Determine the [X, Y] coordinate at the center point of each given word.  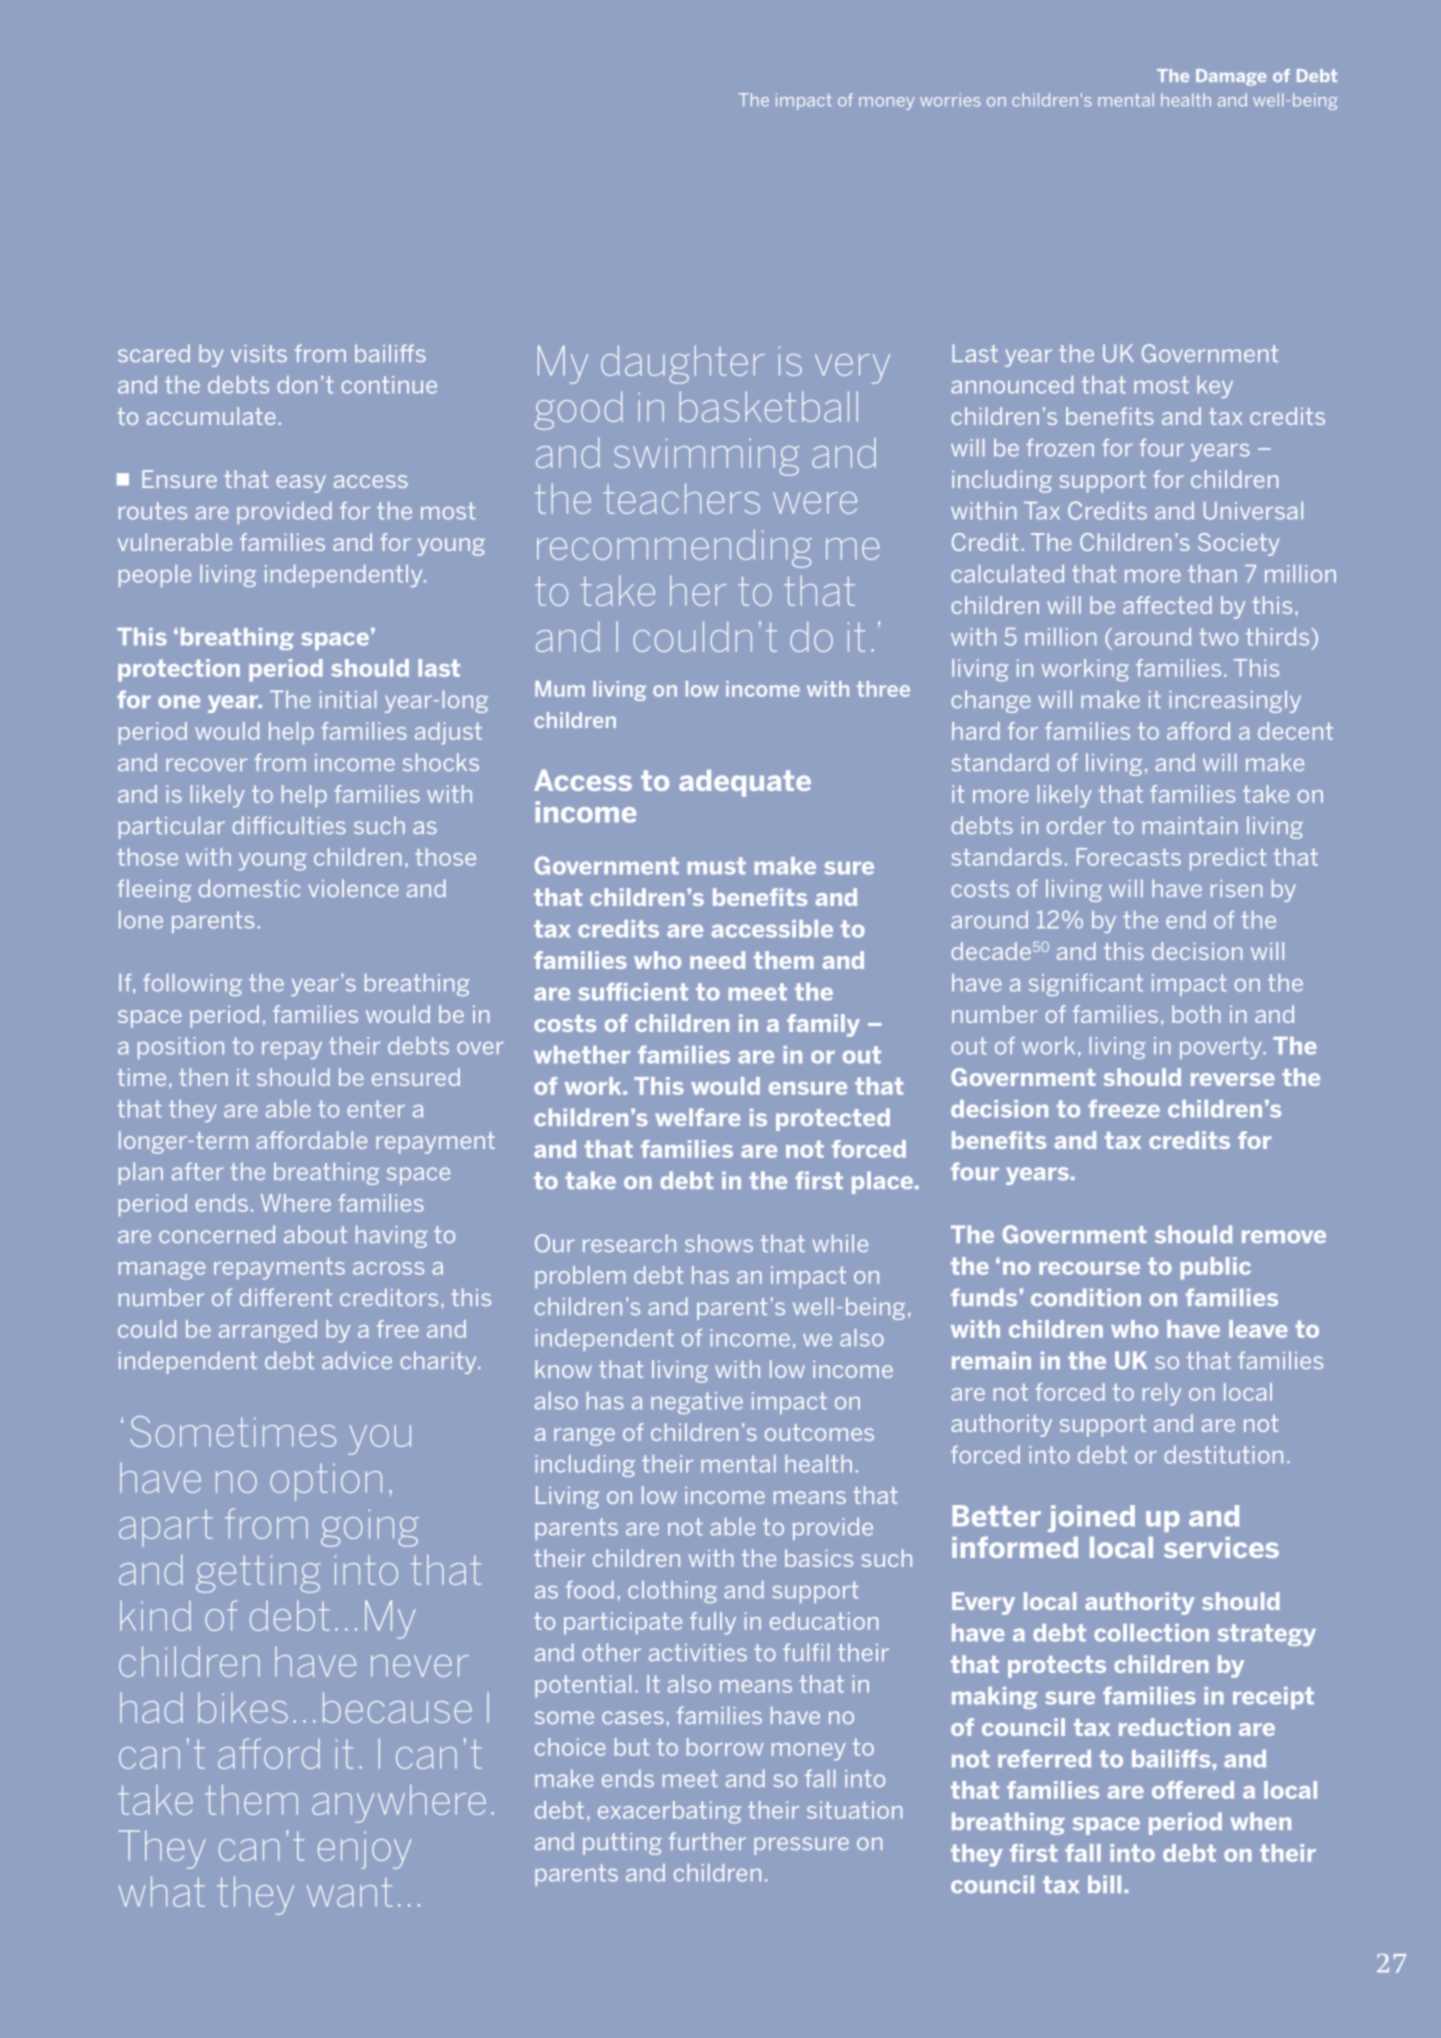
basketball [769, 406]
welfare [698, 1117]
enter [376, 1109]
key [1215, 387]
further [707, 1841]
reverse [1233, 1079]
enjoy [365, 1850]
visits [259, 353]
